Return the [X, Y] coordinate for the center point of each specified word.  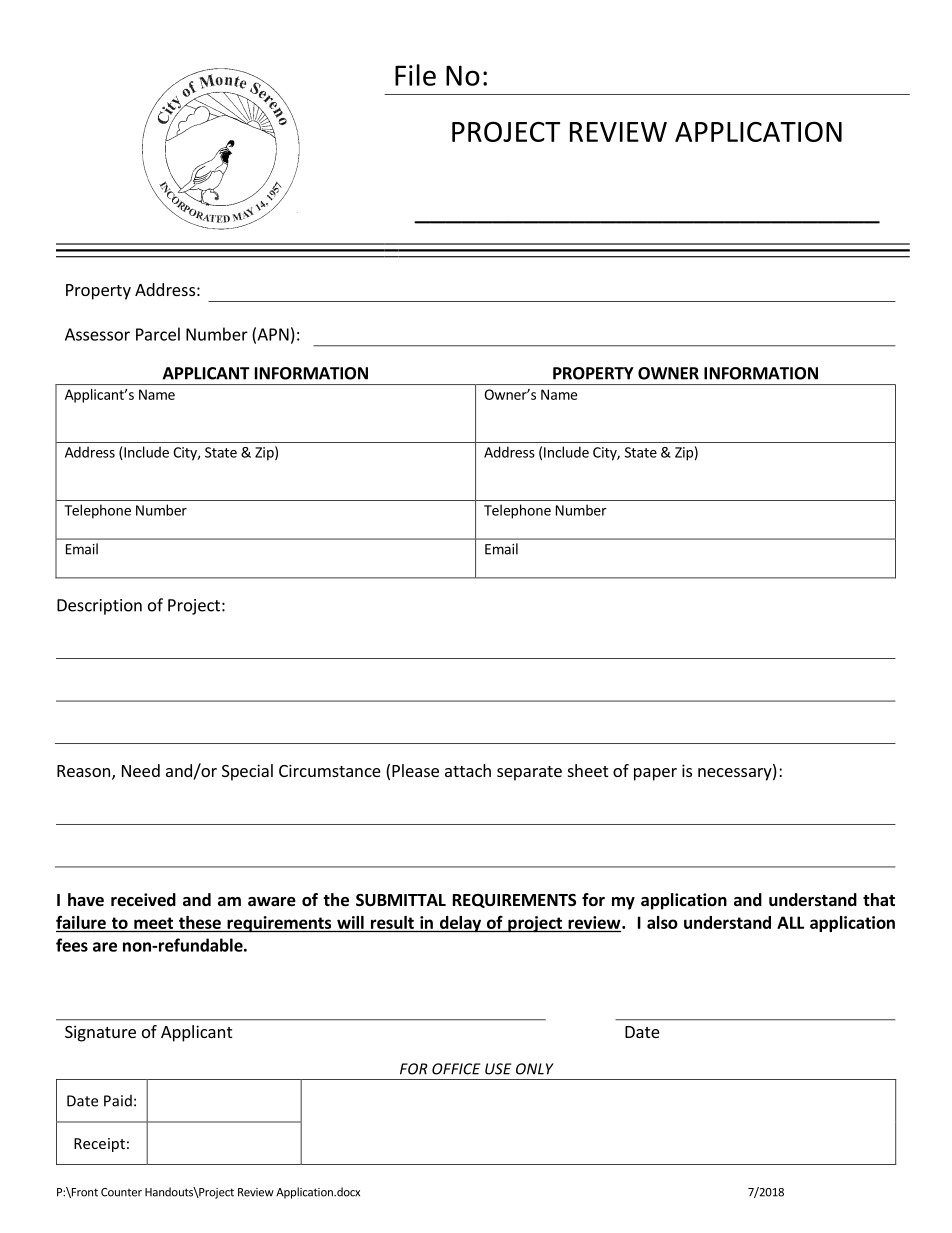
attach [468, 770]
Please [415, 770]
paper [655, 774]
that [879, 899]
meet [153, 923]
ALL [790, 922]
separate [529, 773]
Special [247, 772]
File [415, 75]
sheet [588, 770]
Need [141, 770]
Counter [121, 1192]
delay [460, 924]
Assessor [97, 334]
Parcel [158, 334]
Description [99, 607]
